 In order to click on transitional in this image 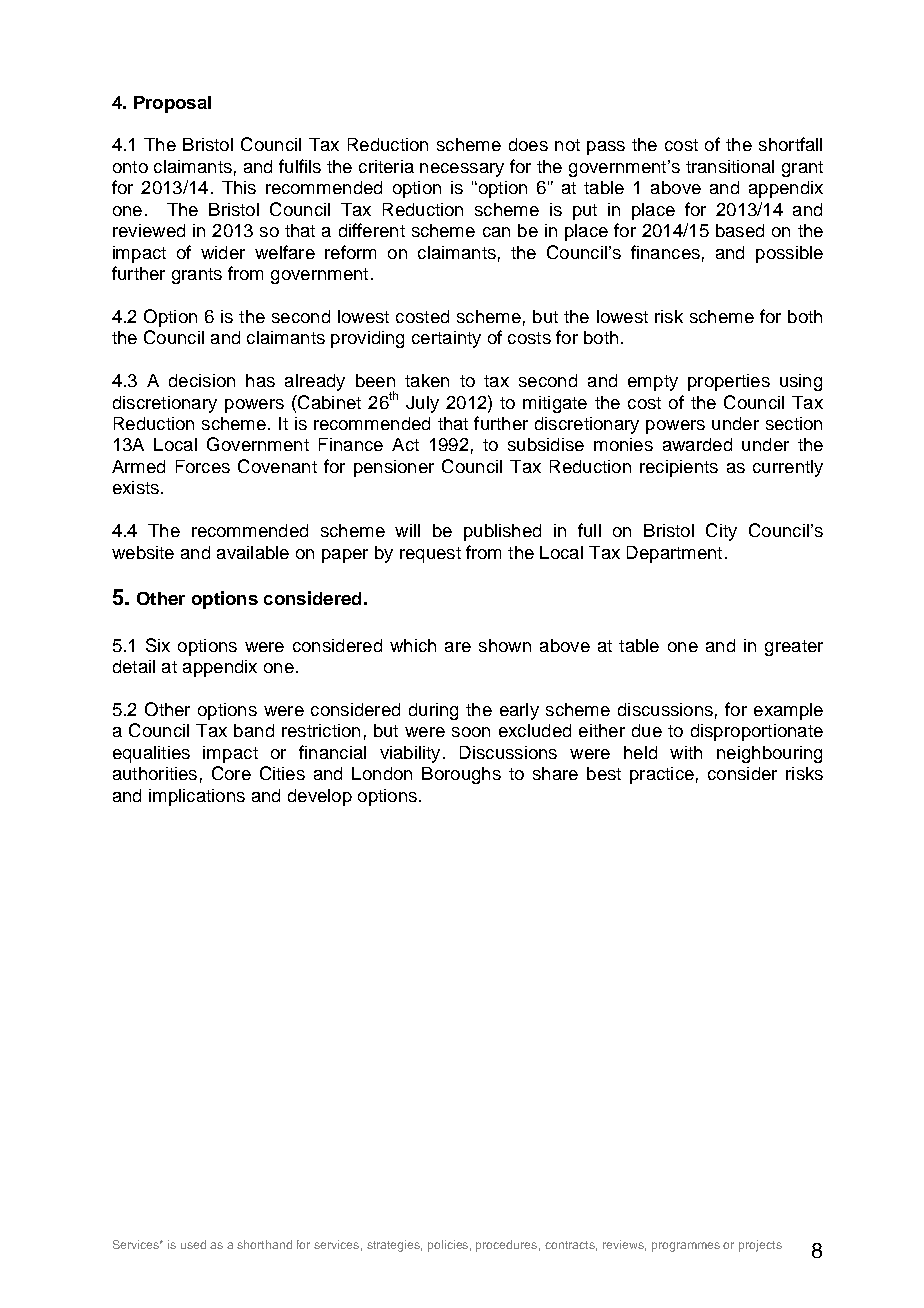, I will do `click(730, 166)`.
